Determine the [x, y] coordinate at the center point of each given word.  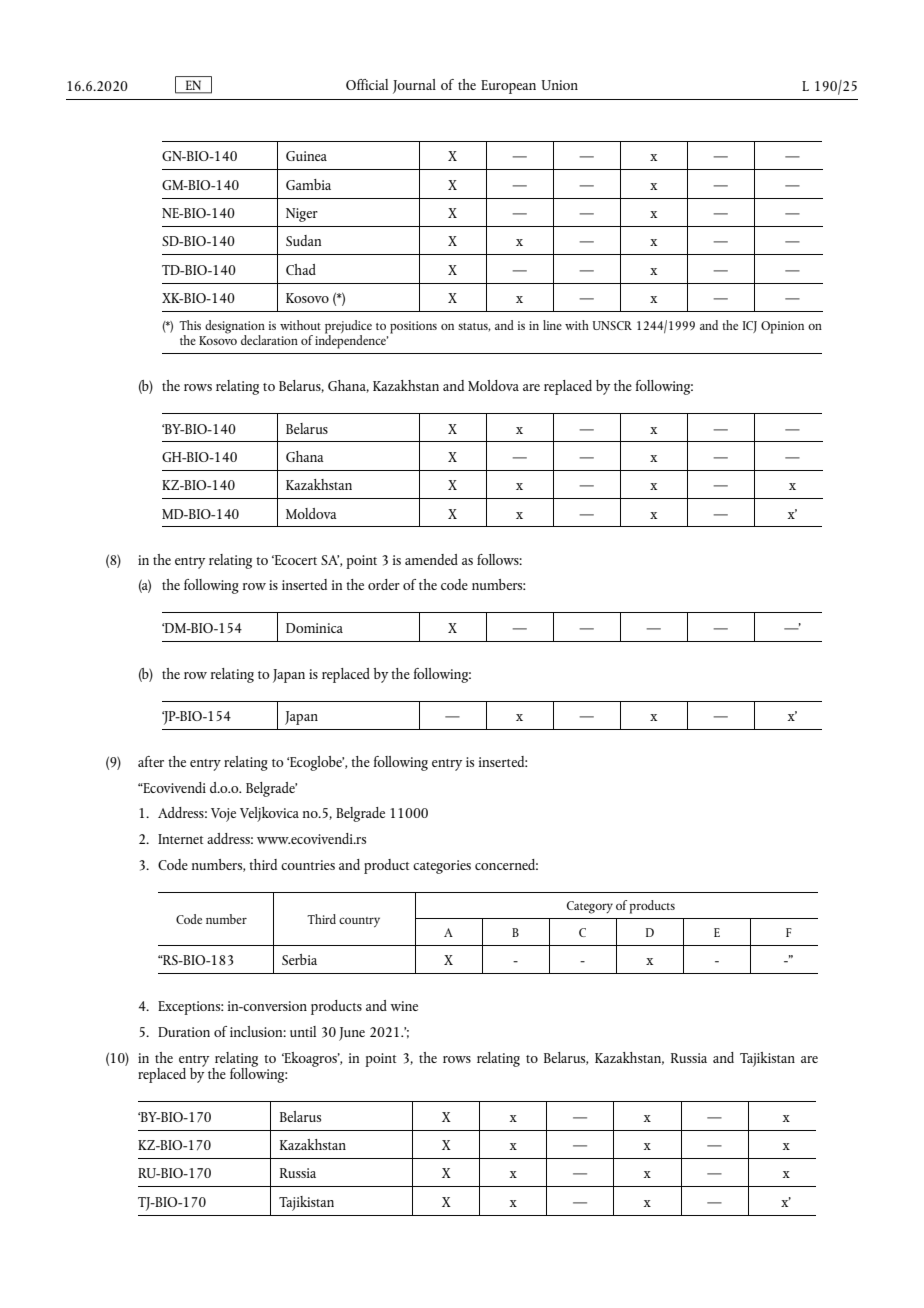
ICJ [750, 327]
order [384, 584]
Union [560, 85]
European [508, 87]
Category [590, 907]
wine [404, 1006]
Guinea [306, 156]
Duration [184, 1032]
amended [431, 559]
